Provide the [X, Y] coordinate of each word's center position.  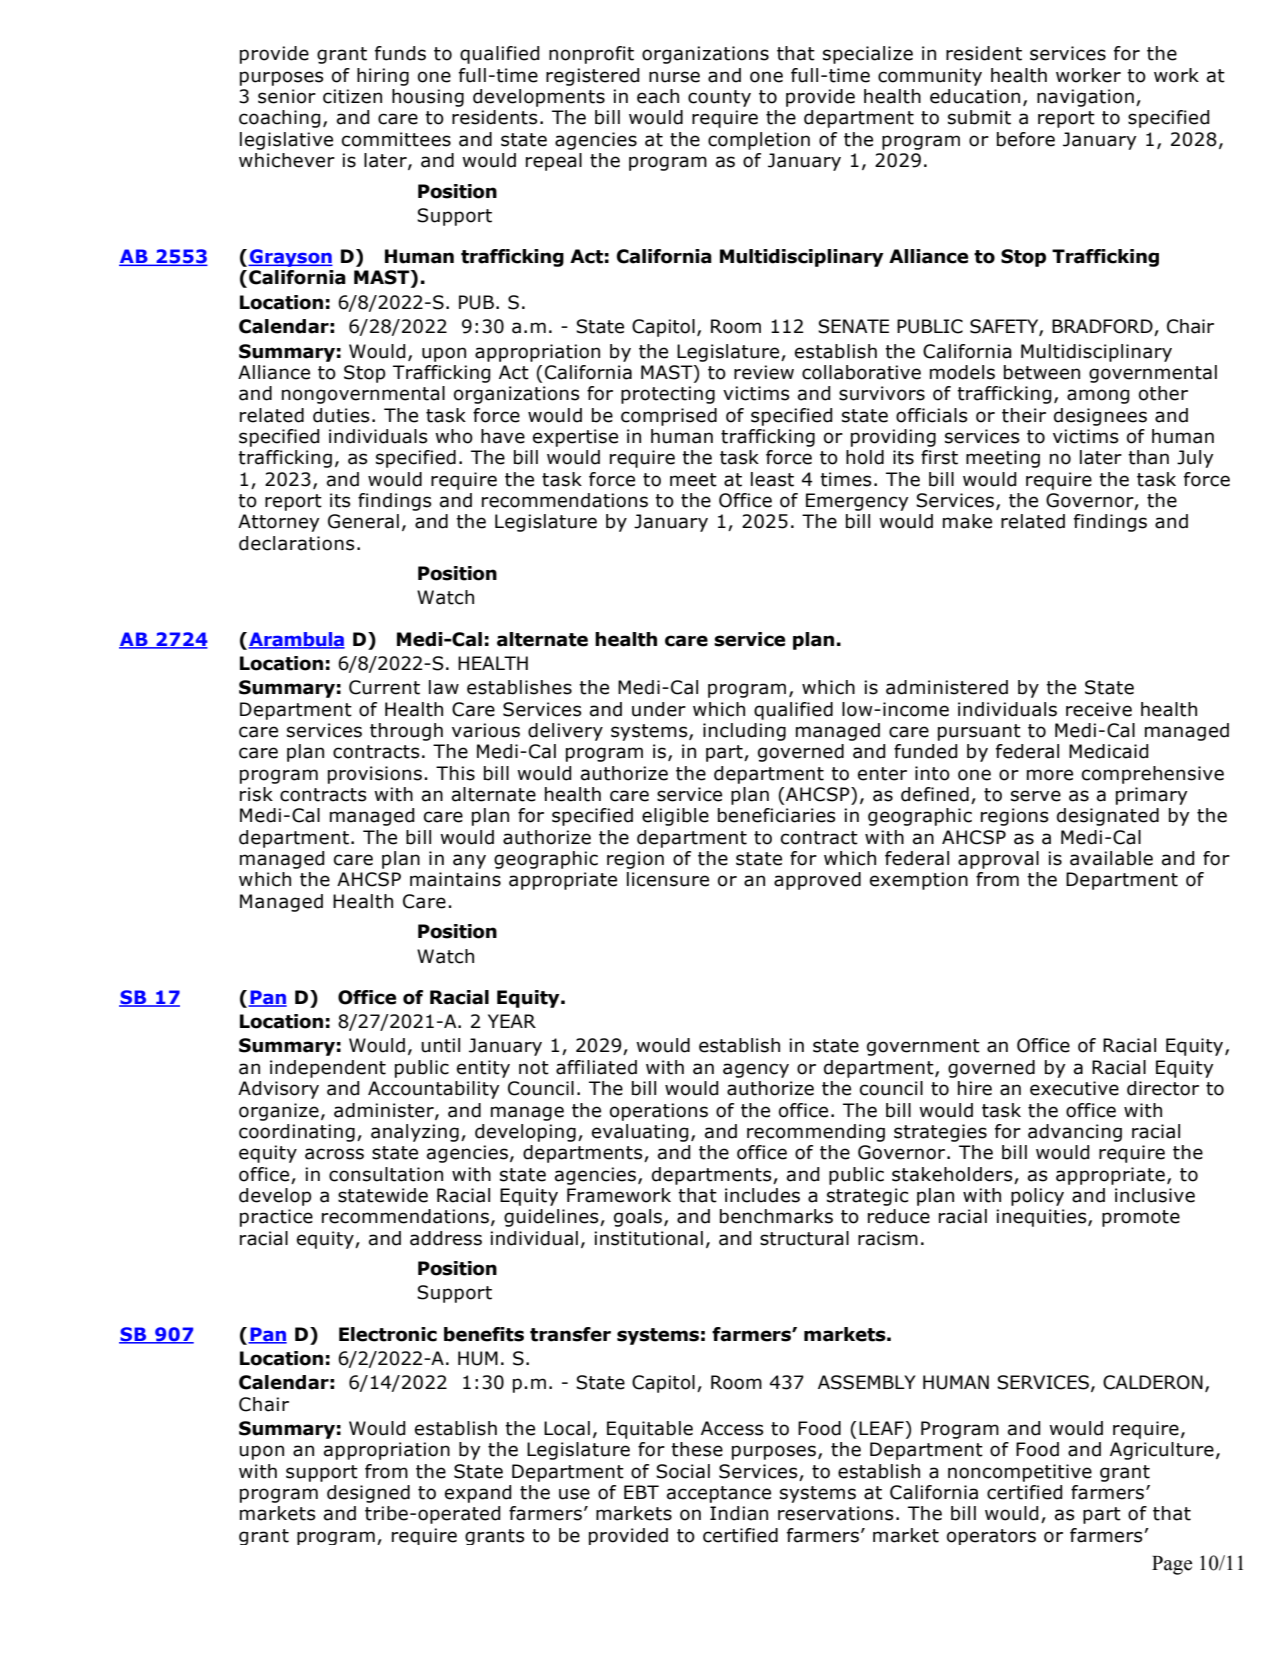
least [772, 479]
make [967, 521]
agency [756, 1070]
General [363, 521]
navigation [1085, 98]
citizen [352, 96]
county [719, 98]
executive [1074, 1088]
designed [368, 1494]
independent [328, 1069]
